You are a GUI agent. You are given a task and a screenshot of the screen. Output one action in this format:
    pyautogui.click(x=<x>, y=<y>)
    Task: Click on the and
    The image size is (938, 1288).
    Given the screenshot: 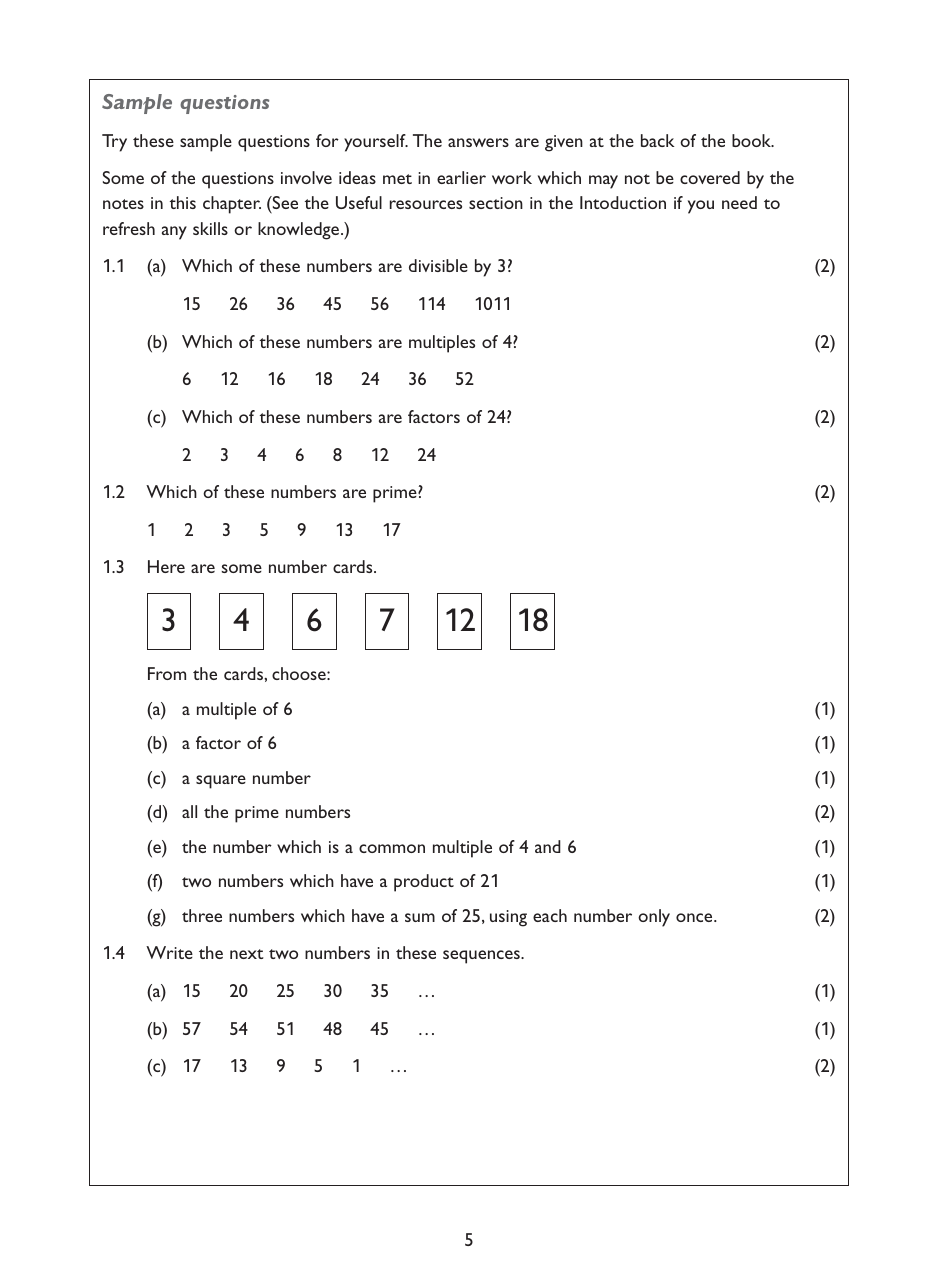 What is the action you would take?
    pyautogui.click(x=548, y=846)
